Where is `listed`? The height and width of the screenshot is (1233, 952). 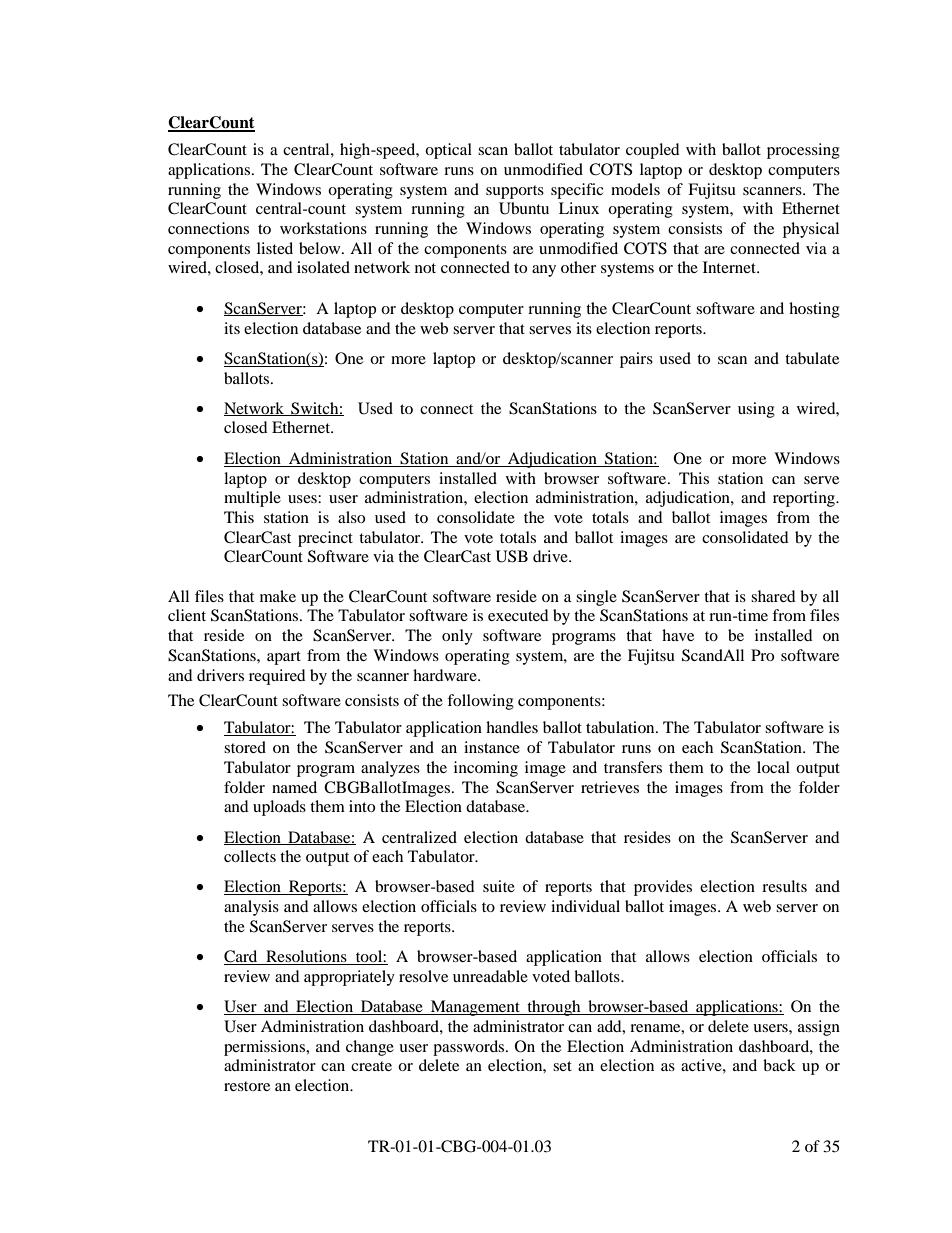
listed is located at coordinates (275, 248).
